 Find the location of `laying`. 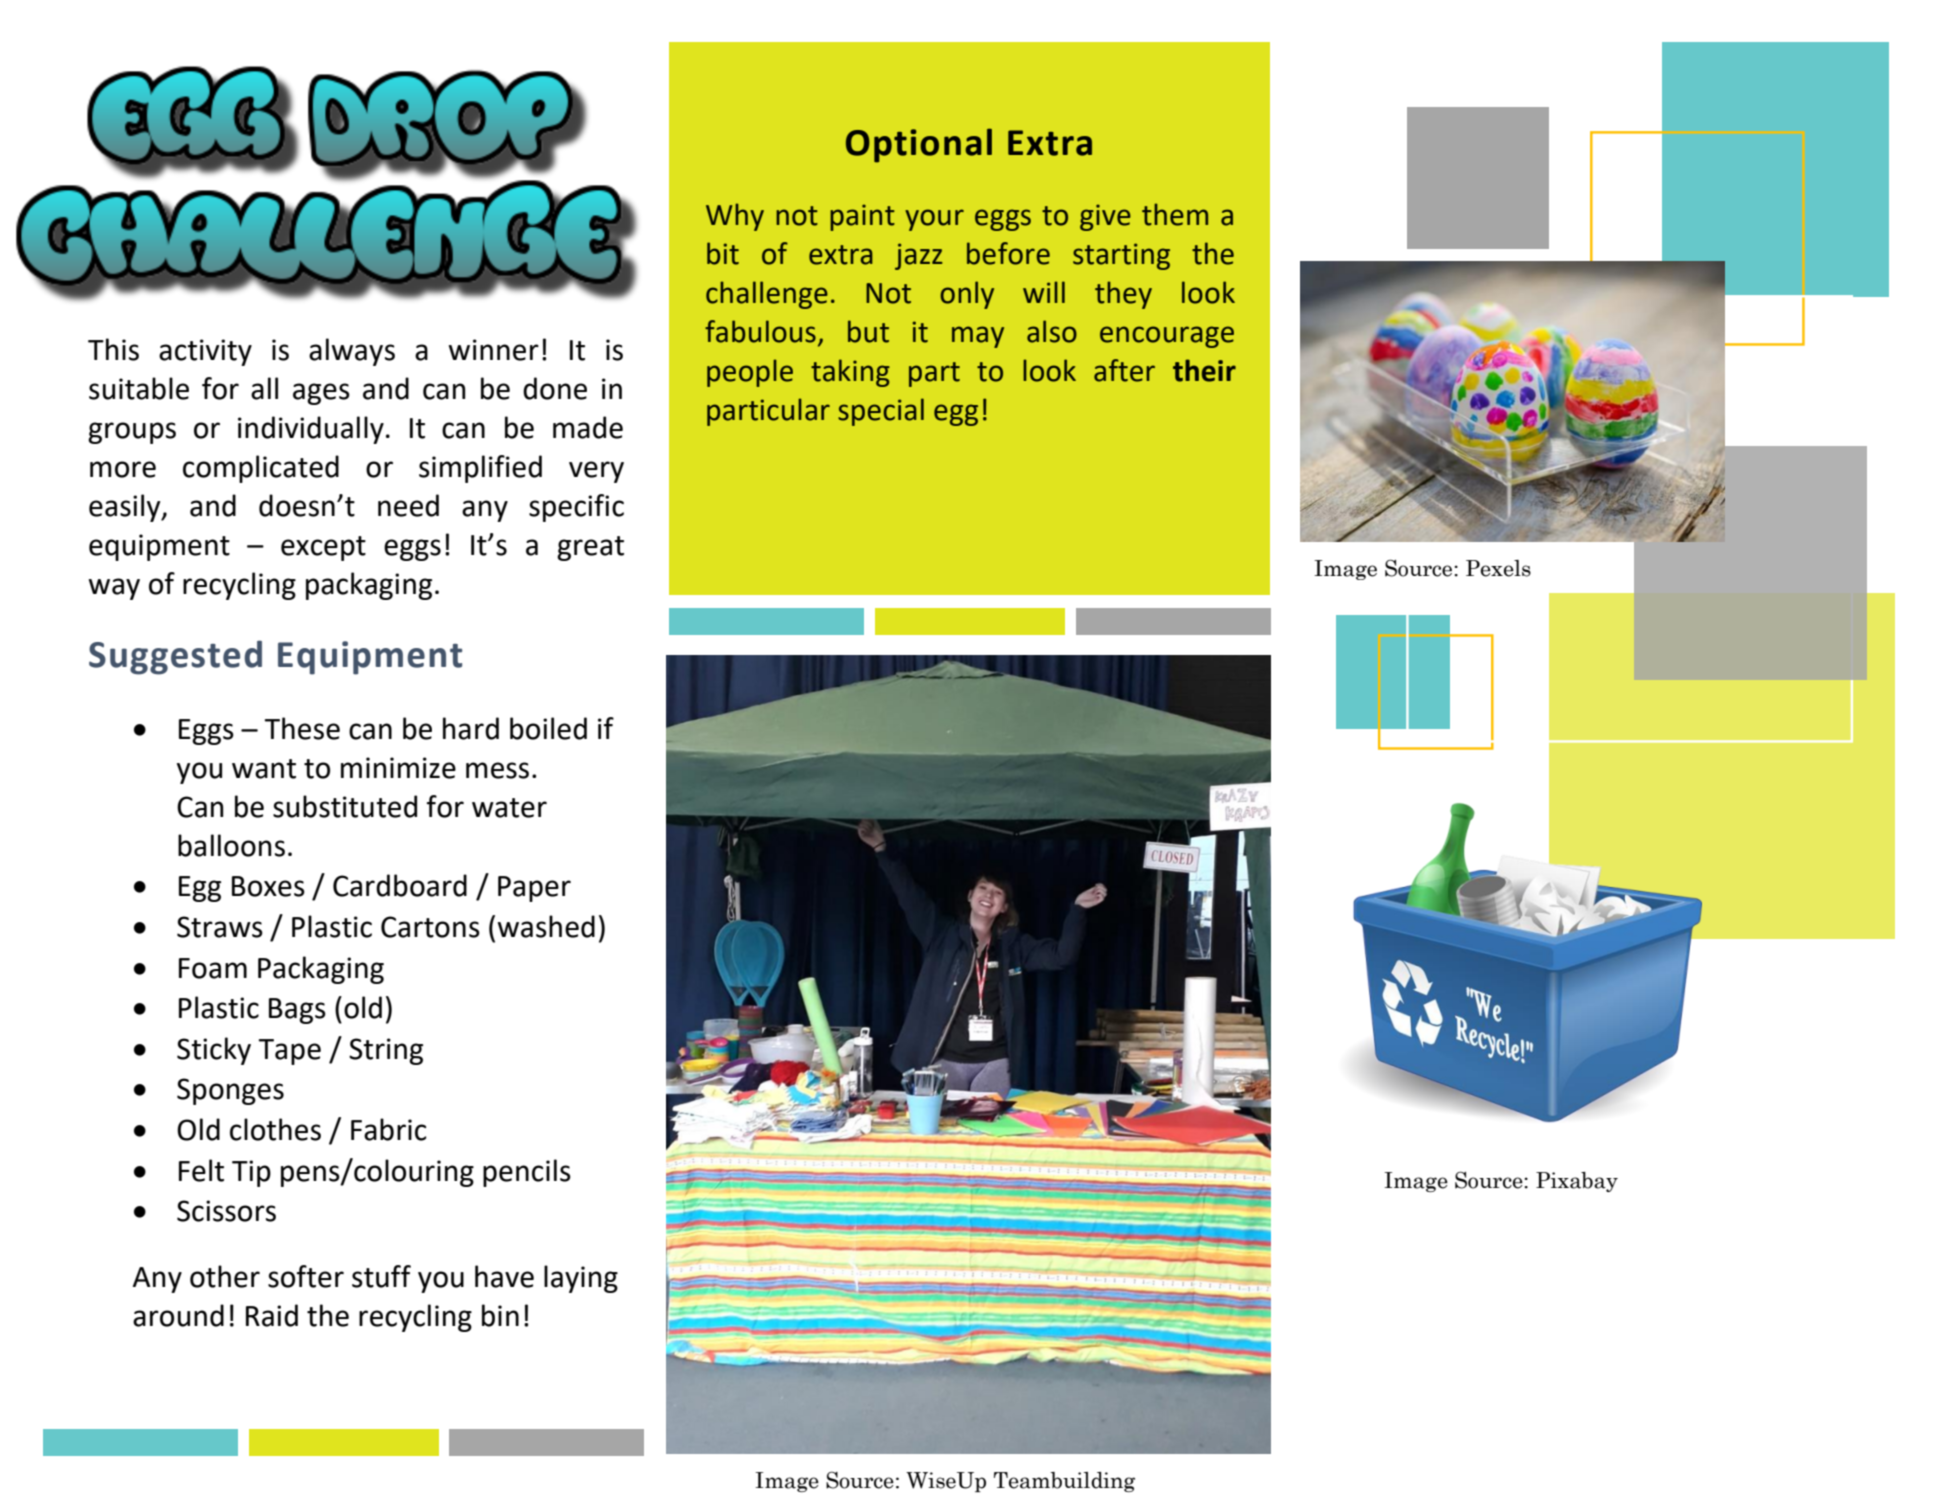

laying is located at coordinates (581, 1279).
